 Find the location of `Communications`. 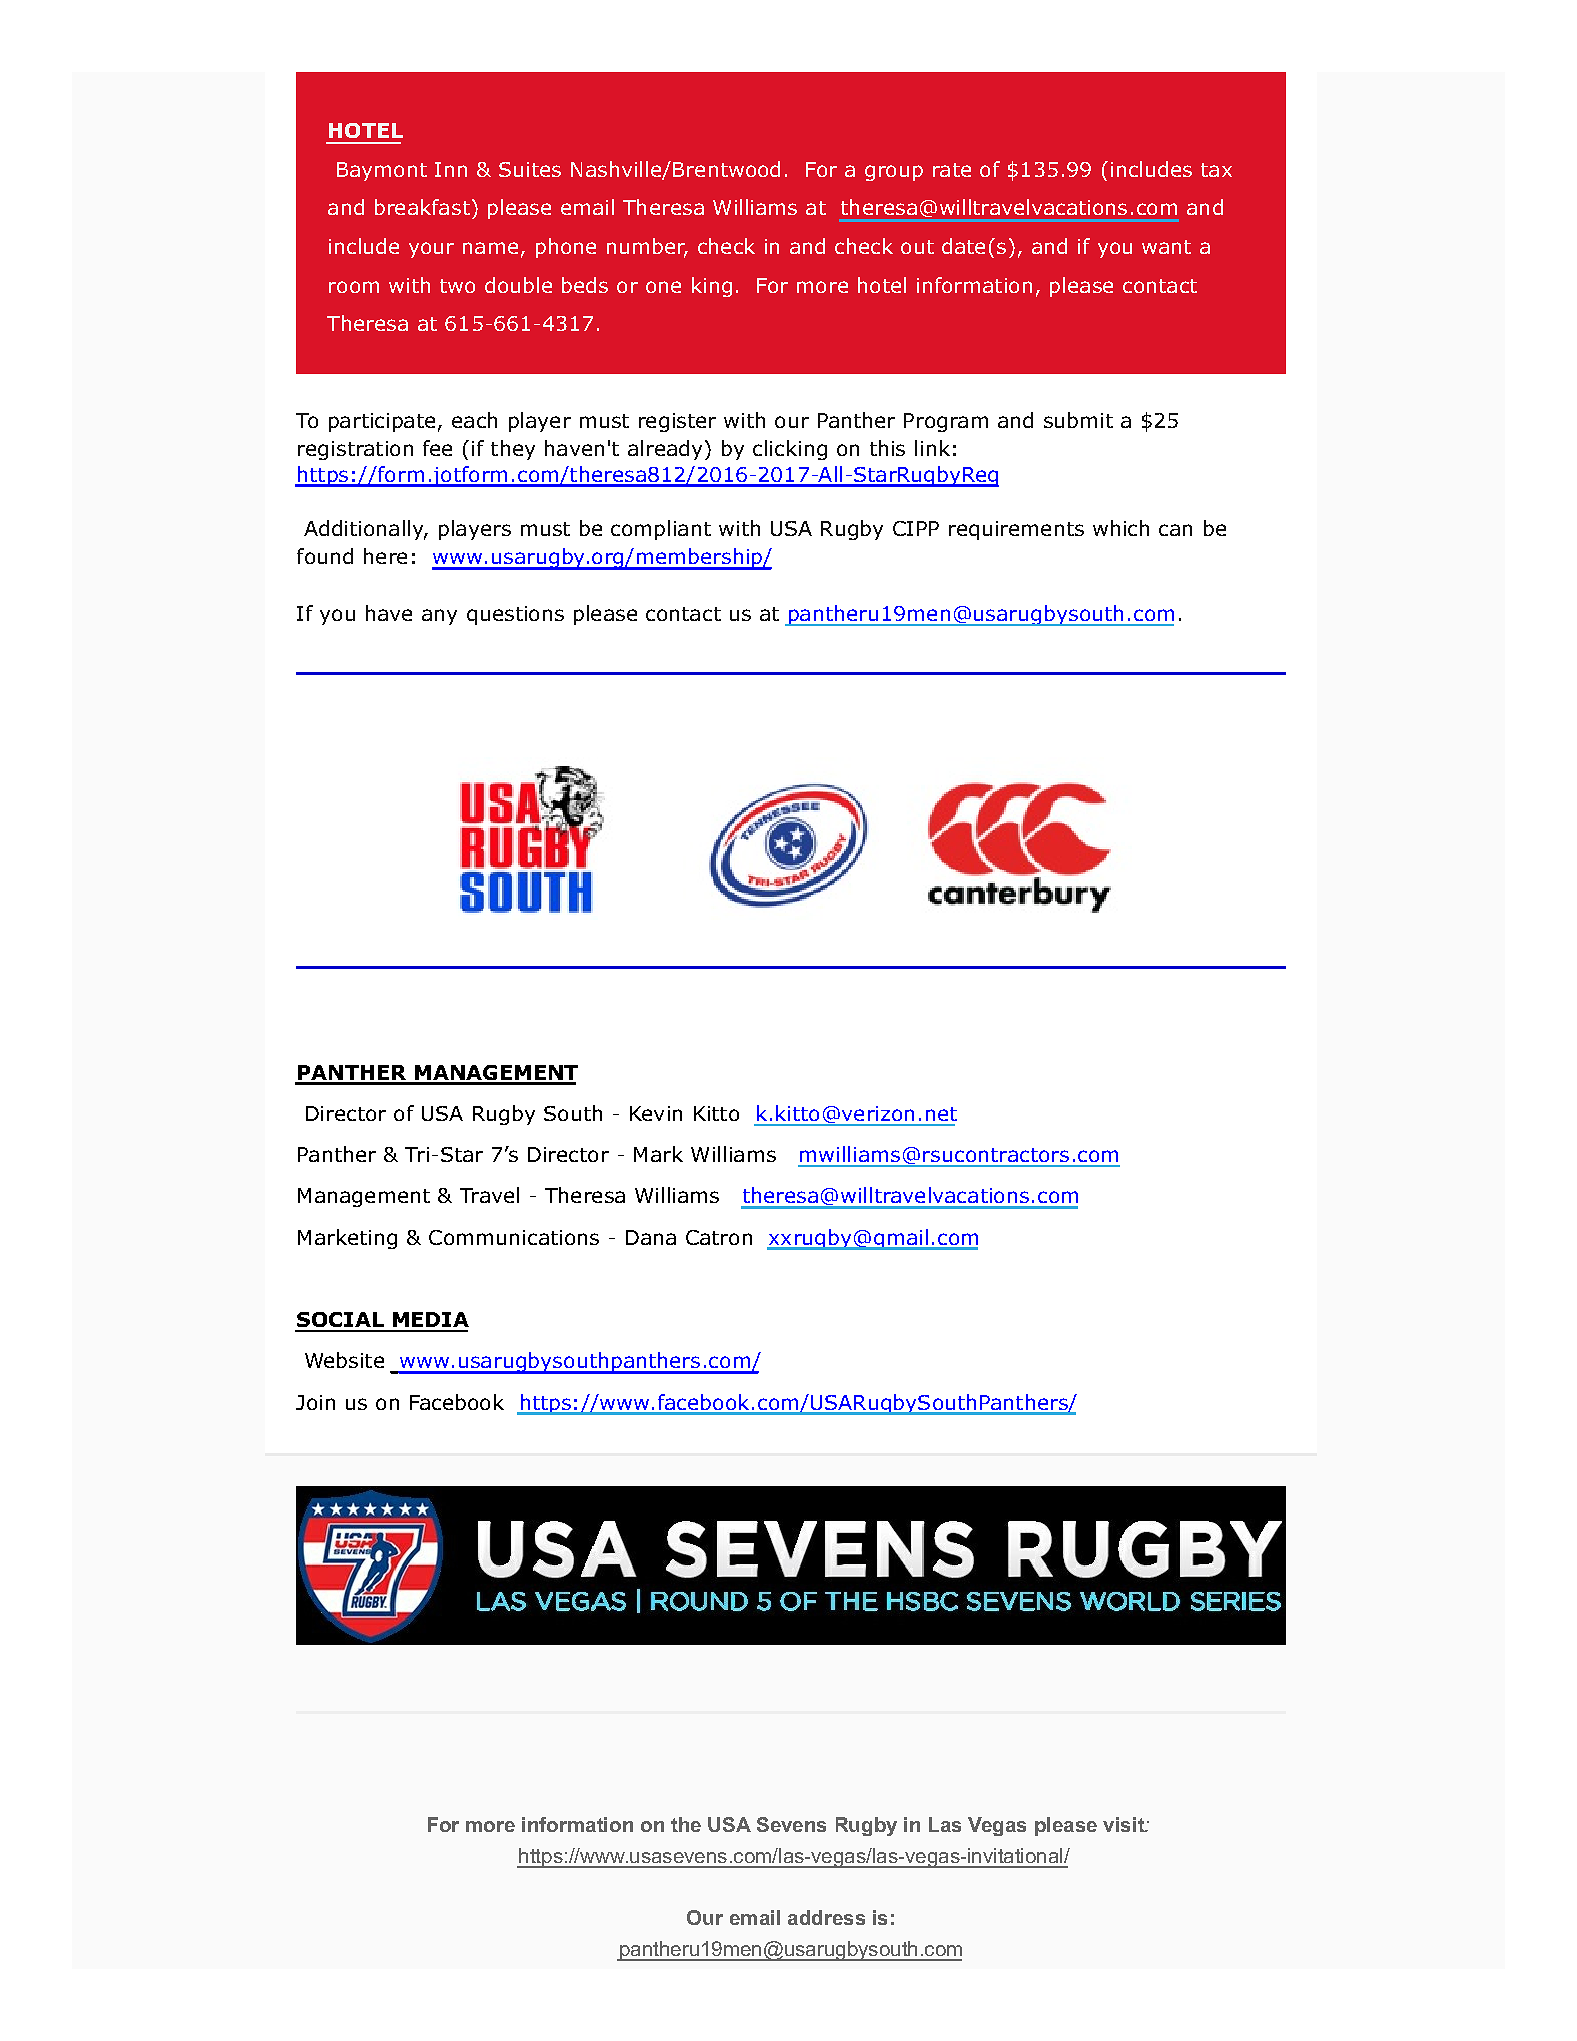

Communications is located at coordinates (514, 1237).
